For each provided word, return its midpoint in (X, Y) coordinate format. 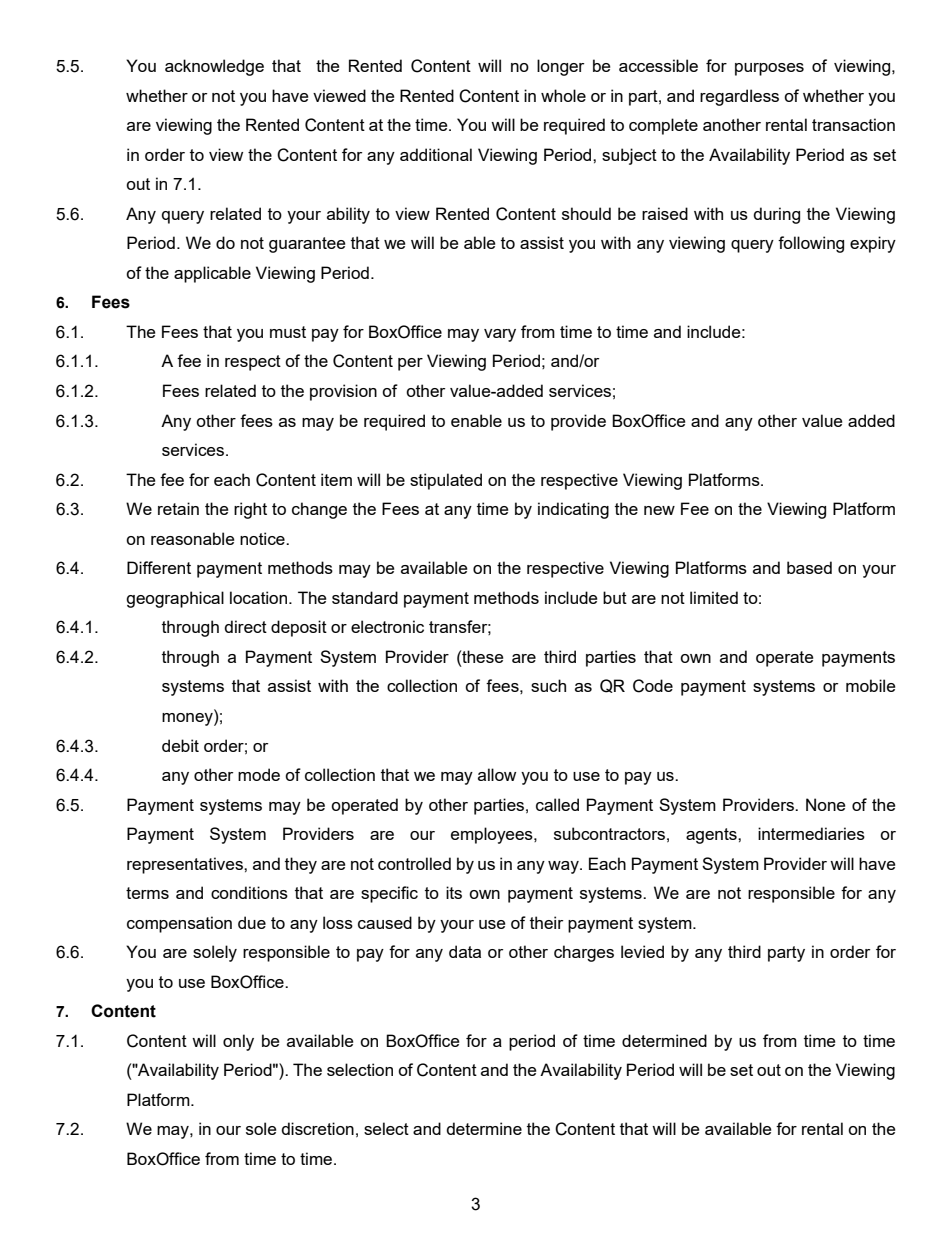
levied (642, 951)
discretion (317, 1128)
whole (563, 95)
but (615, 597)
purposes (769, 69)
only (238, 1042)
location (260, 597)
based (809, 567)
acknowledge (214, 67)
